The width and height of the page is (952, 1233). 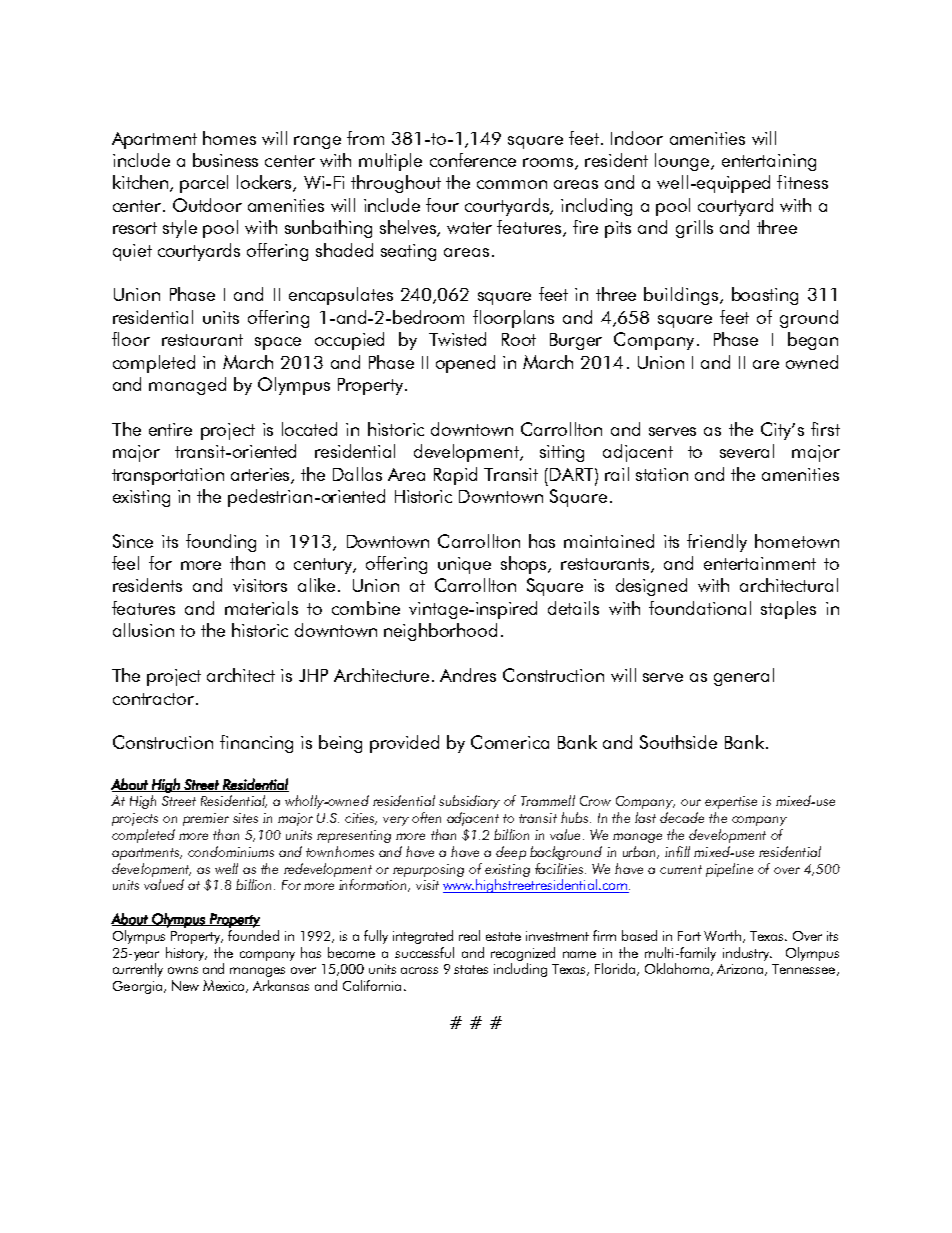 I want to click on history, so click(x=186, y=954).
